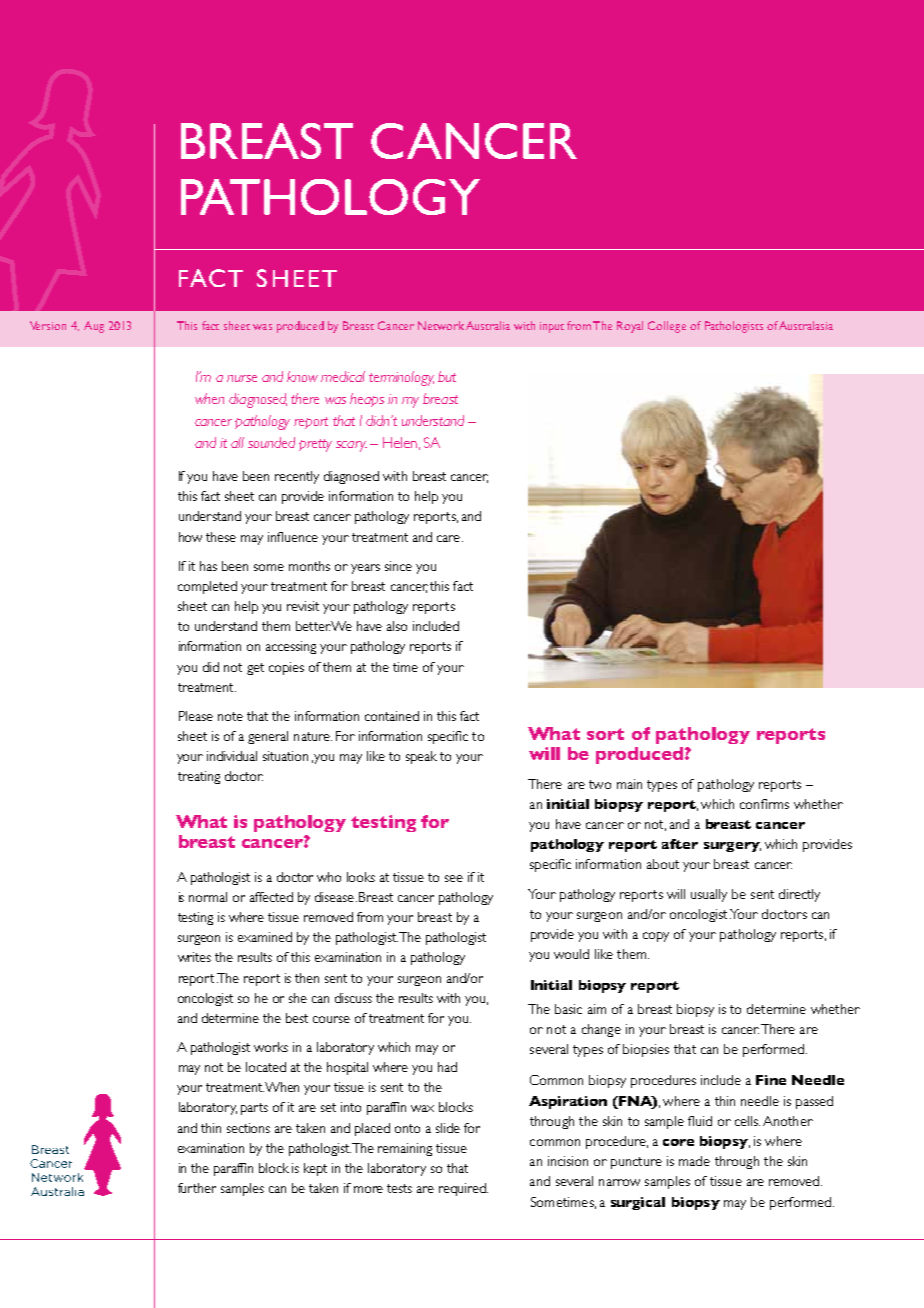 This screenshot has height=1308, width=924. What do you see at coordinates (421, 757) in the screenshot?
I see `speak` at bounding box center [421, 757].
